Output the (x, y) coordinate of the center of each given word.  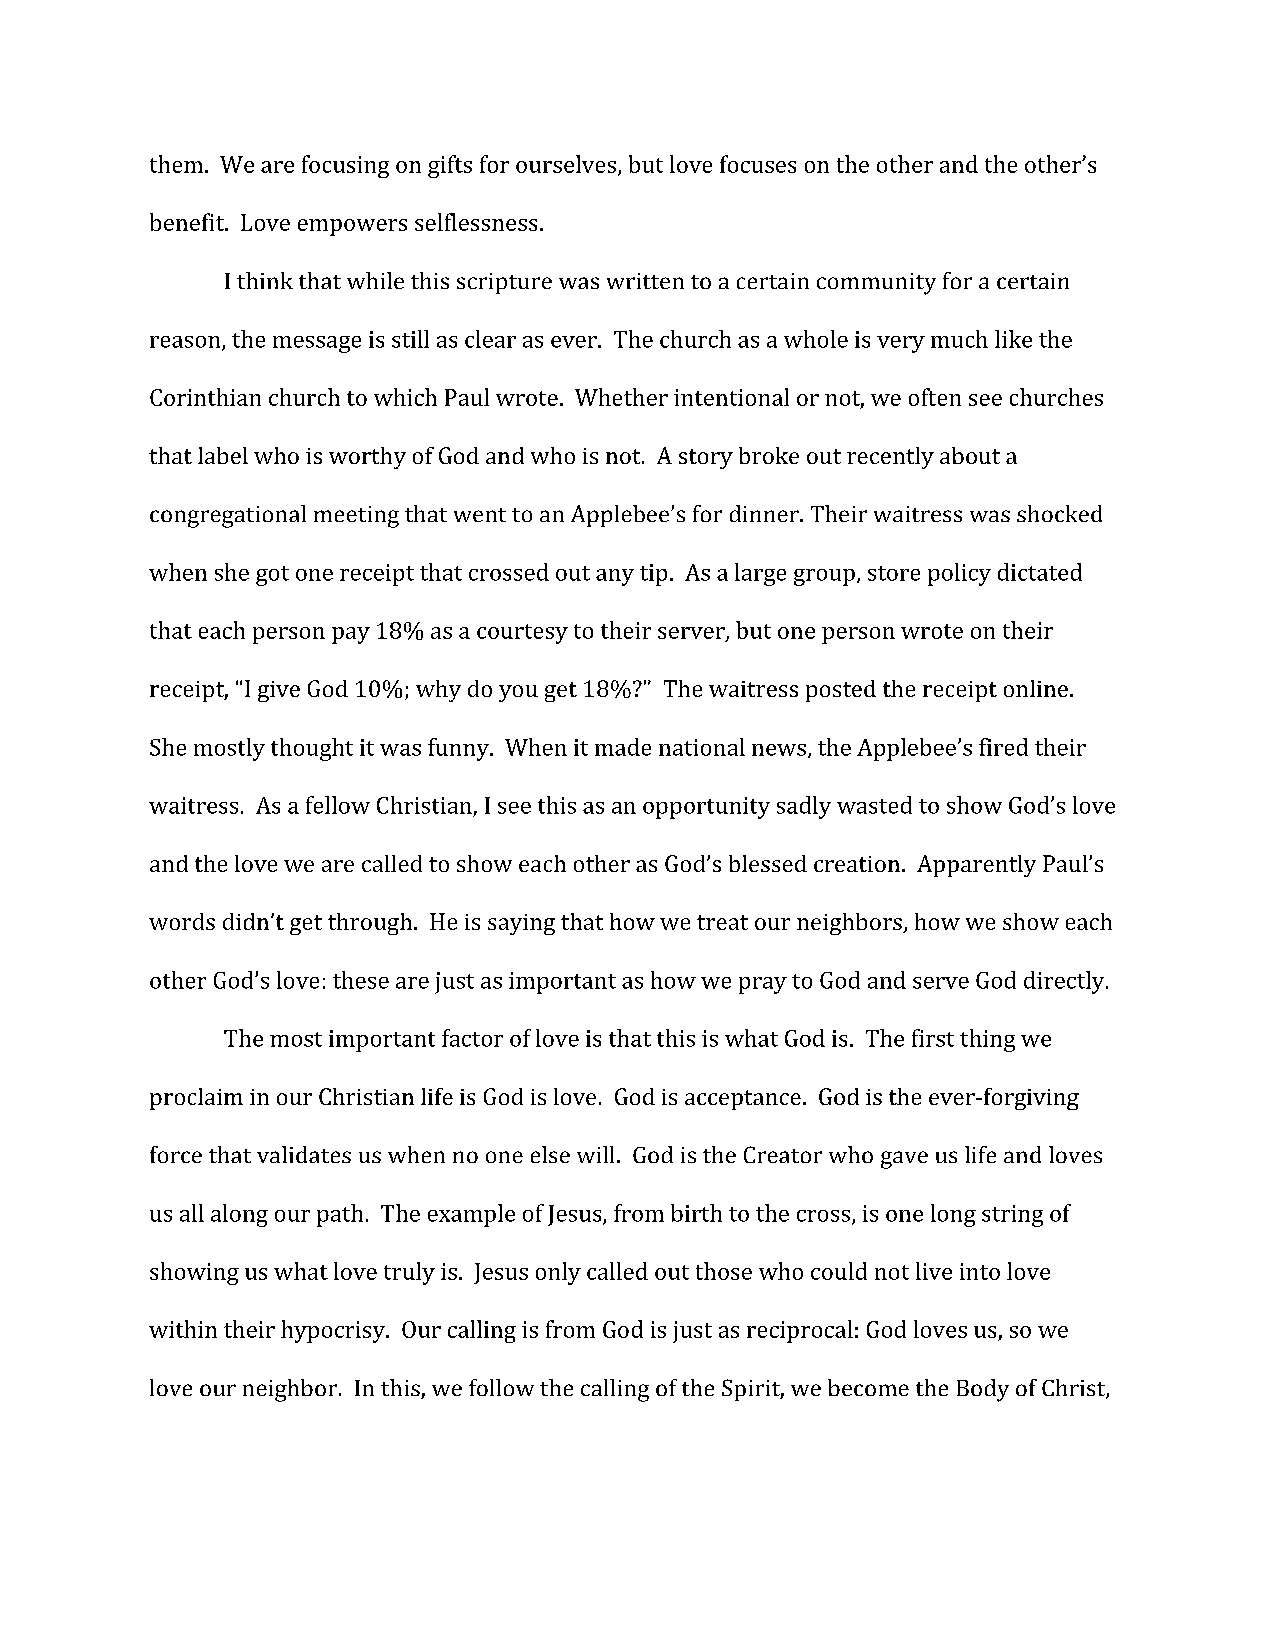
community (876, 284)
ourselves (566, 164)
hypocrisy (334, 1331)
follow (501, 1387)
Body (983, 1390)
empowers (352, 227)
